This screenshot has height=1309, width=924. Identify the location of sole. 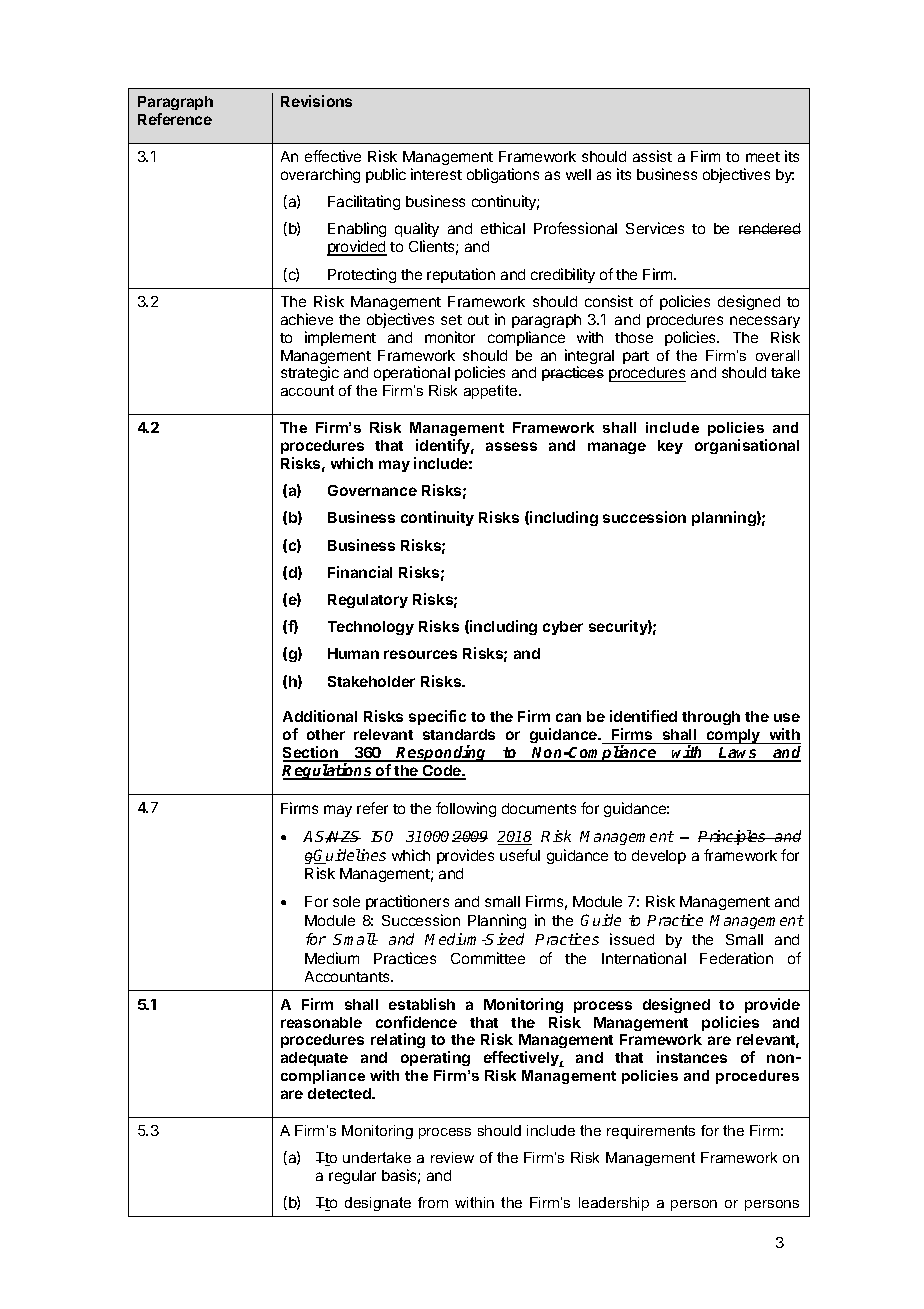
(346, 901).
